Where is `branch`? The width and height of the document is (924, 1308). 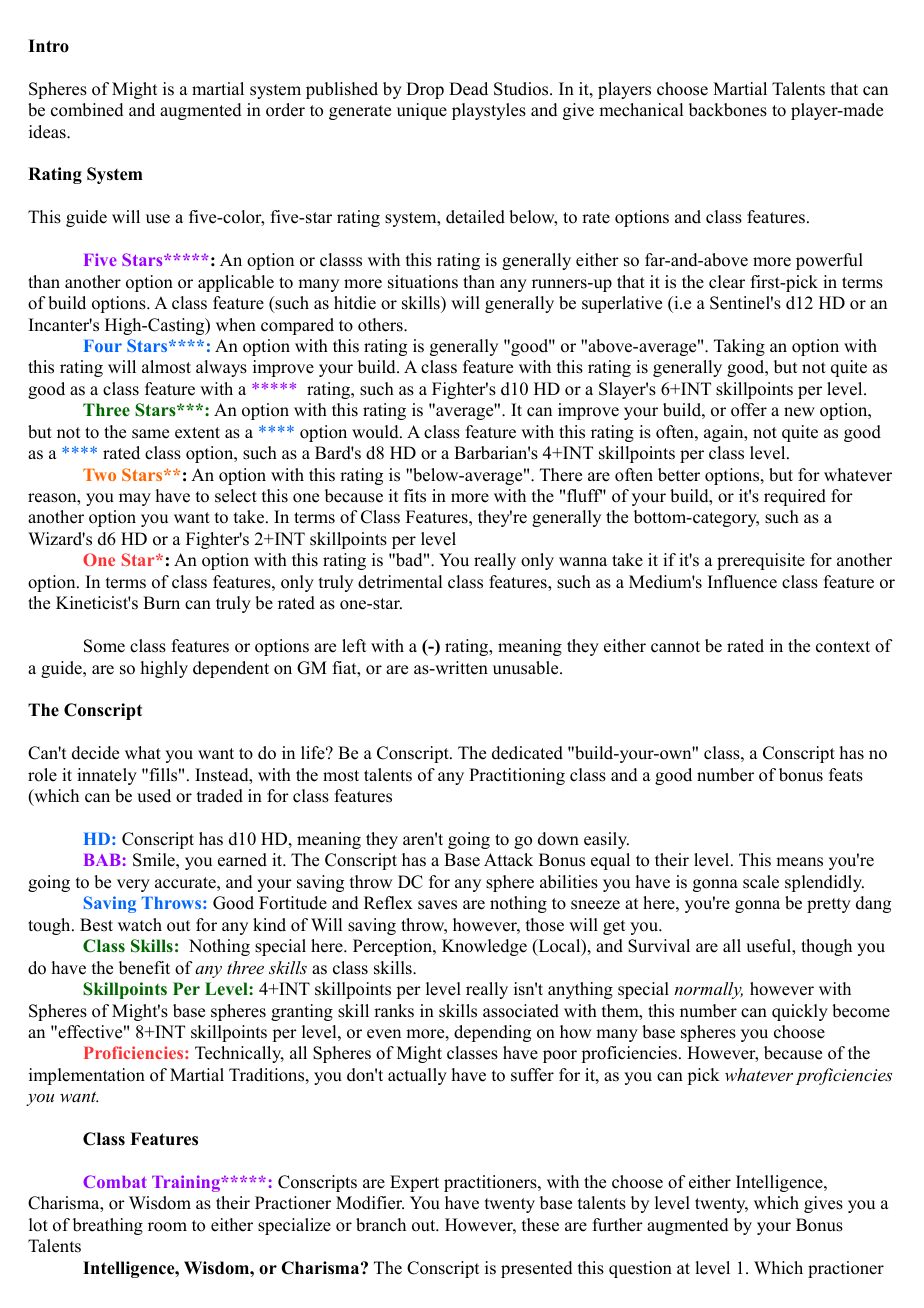
branch is located at coordinates (381, 1225).
